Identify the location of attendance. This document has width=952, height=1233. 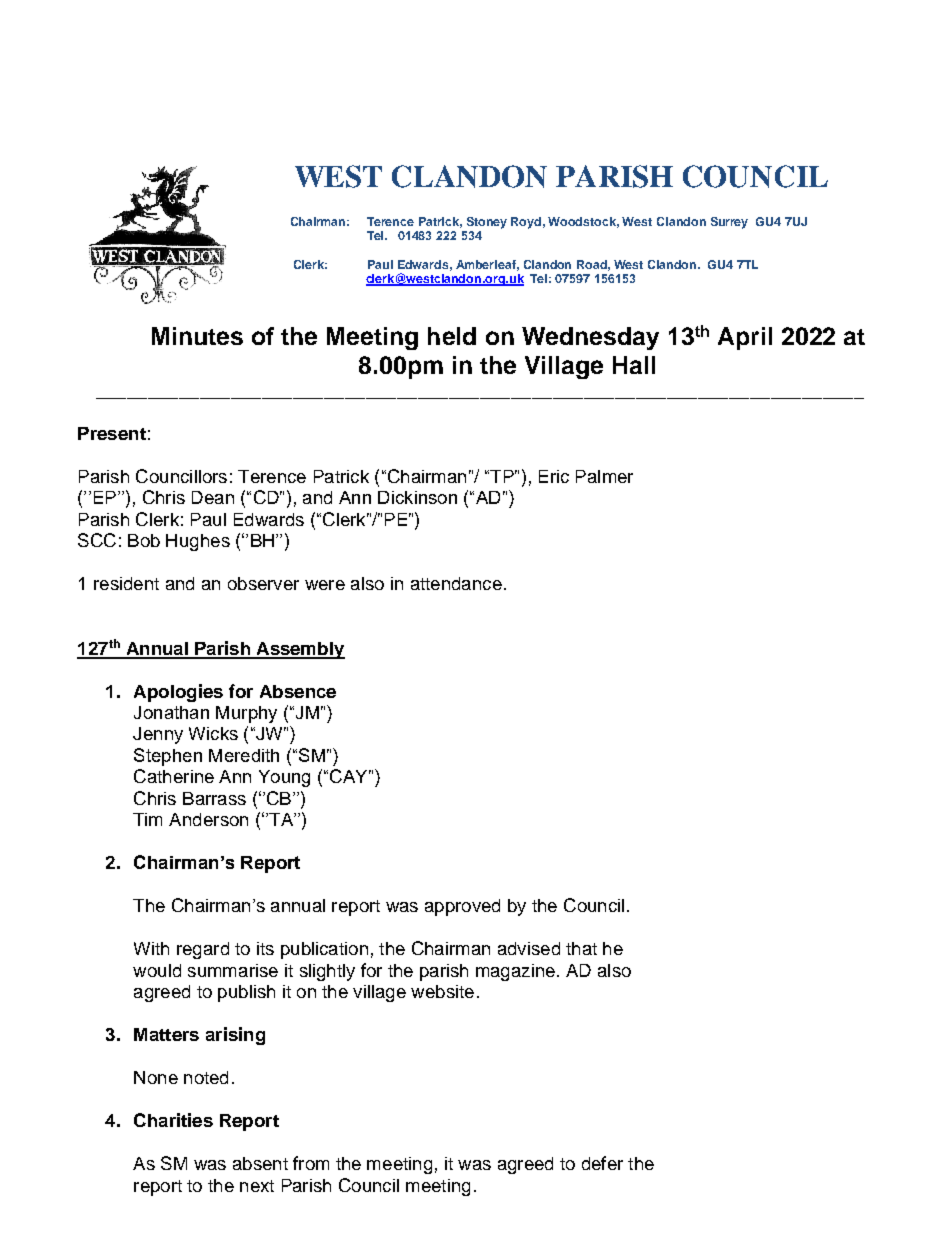
(456, 583).
